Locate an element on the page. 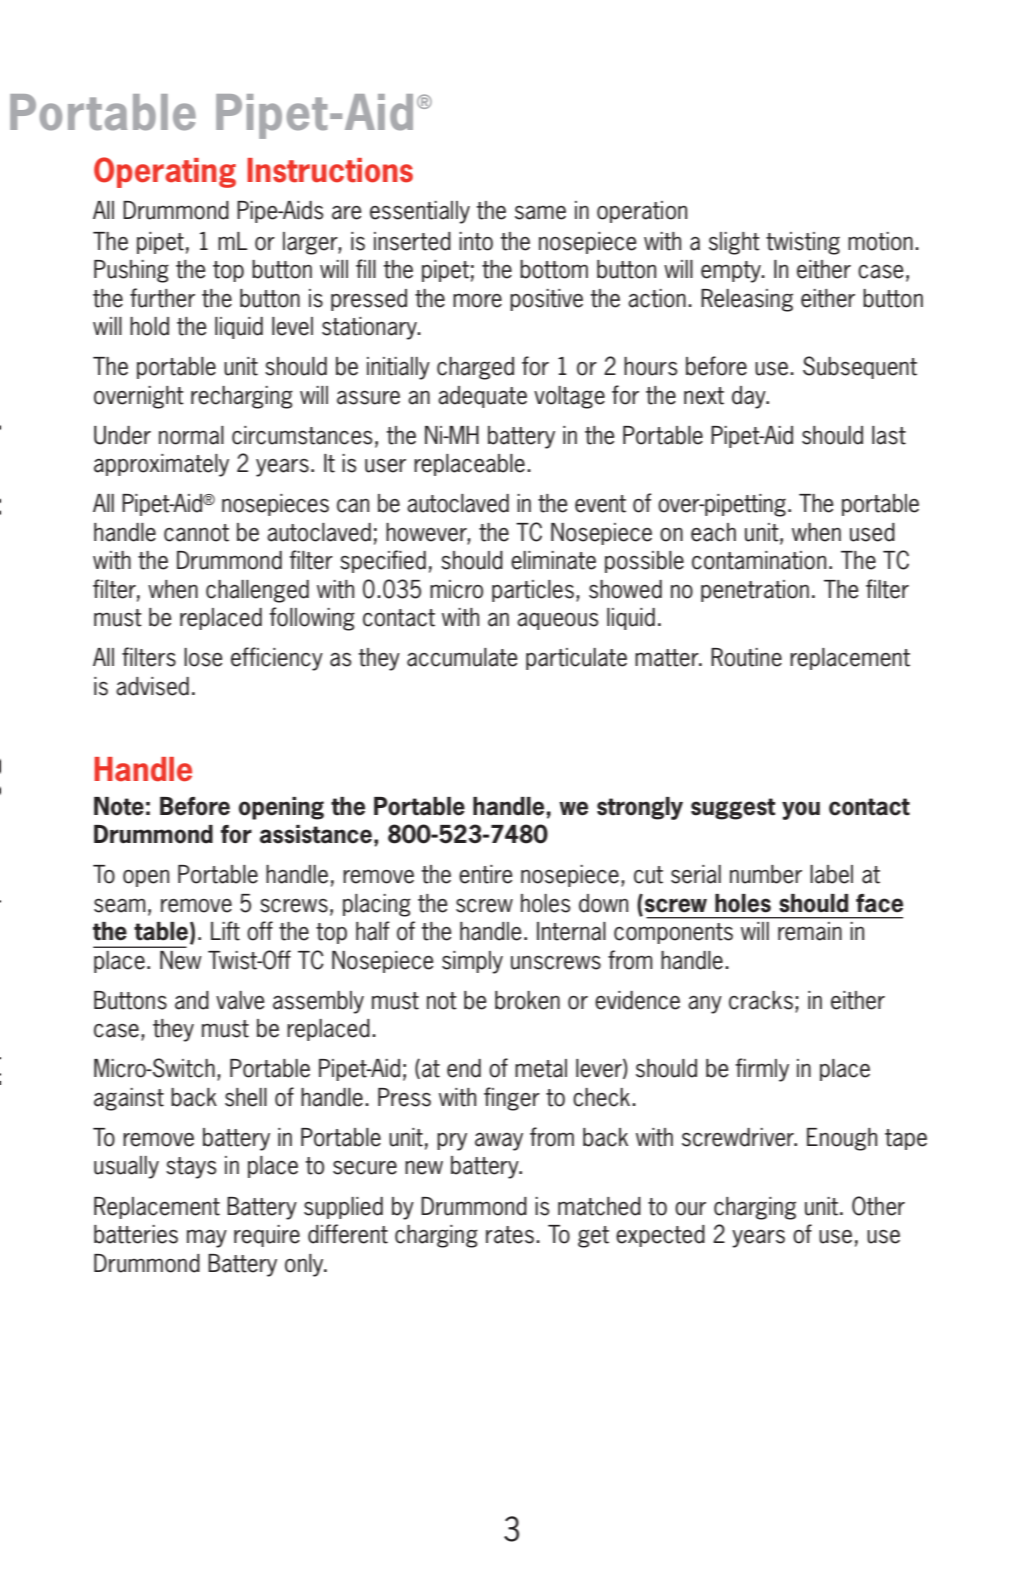 Image resolution: width=1026 pixels, height=1586 pixels. advised is located at coordinates (152, 686).
